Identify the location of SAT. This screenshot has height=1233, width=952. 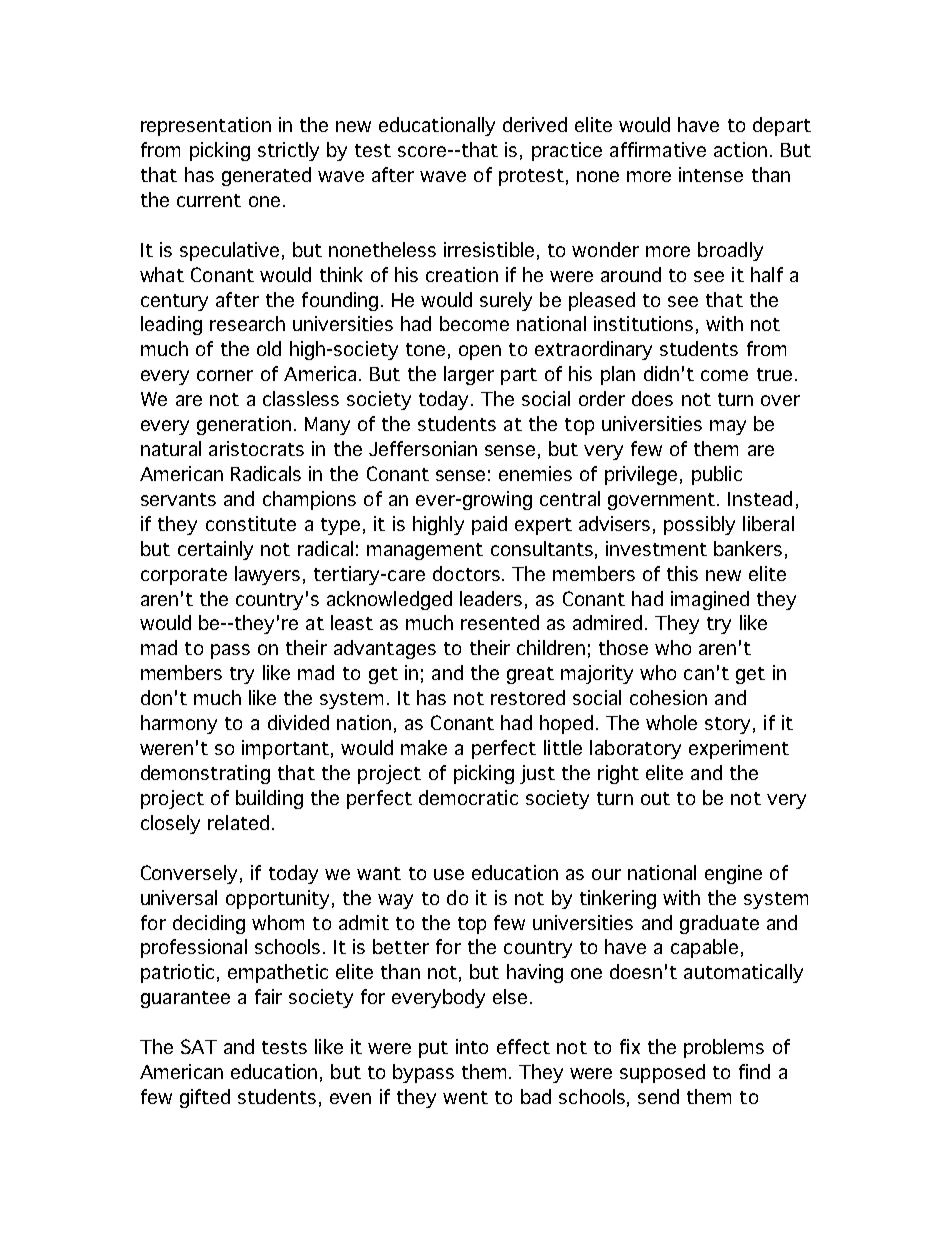
(199, 1046).
